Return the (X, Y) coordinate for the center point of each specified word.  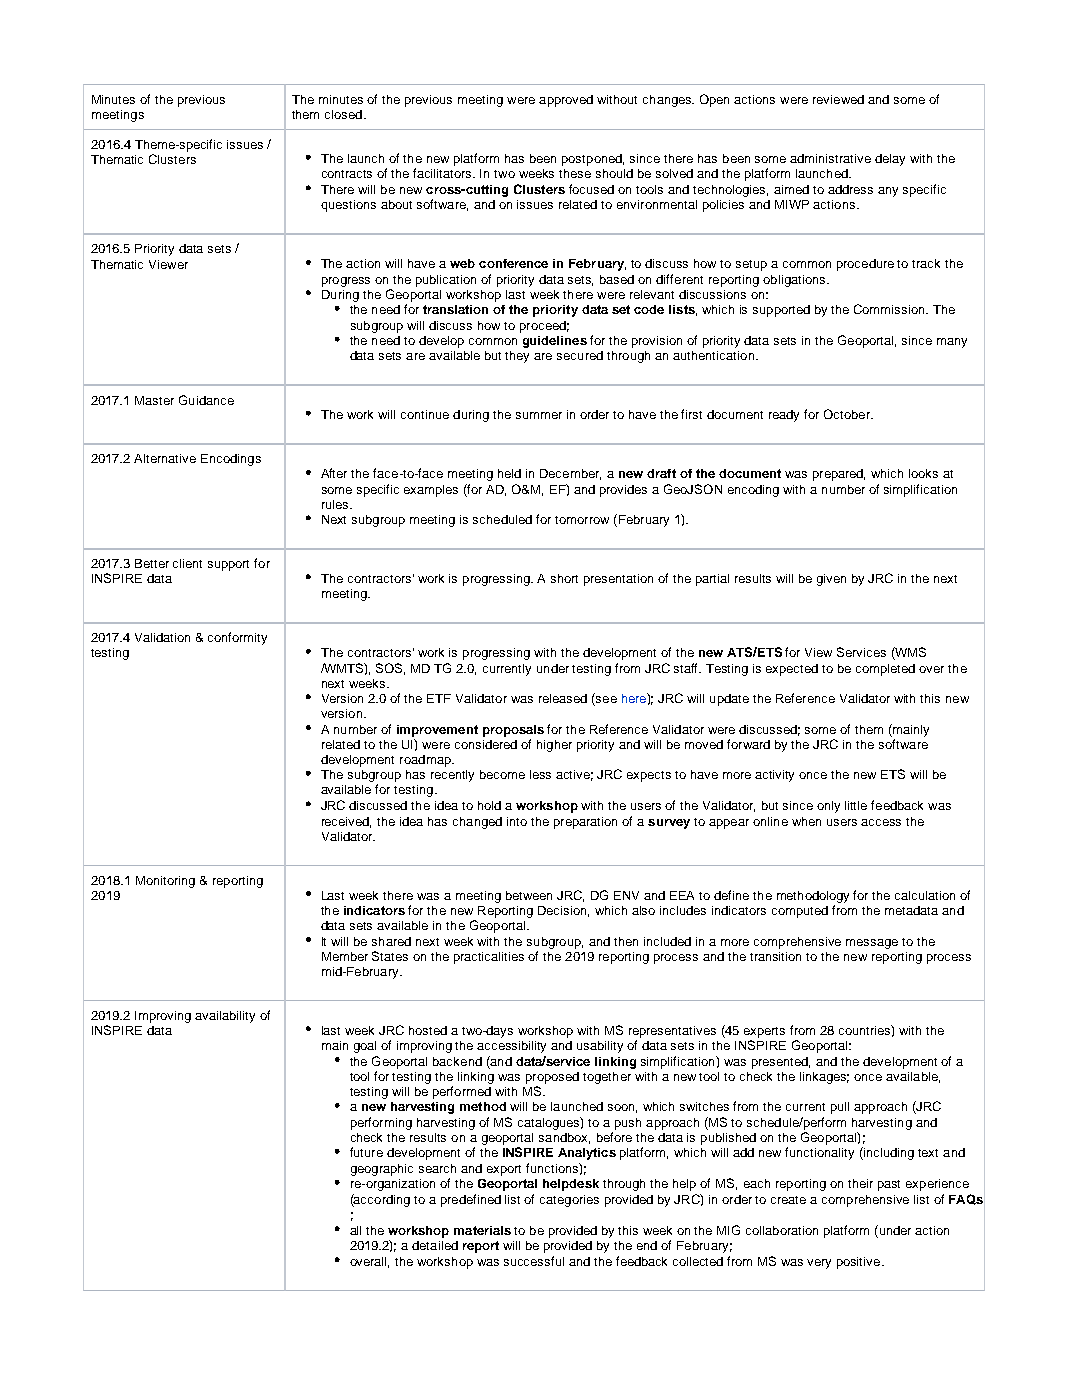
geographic (382, 1170)
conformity (237, 638)
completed (885, 670)
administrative (830, 158)
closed (343, 114)
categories (569, 1201)
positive (860, 1263)
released (563, 698)
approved (566, 101)
